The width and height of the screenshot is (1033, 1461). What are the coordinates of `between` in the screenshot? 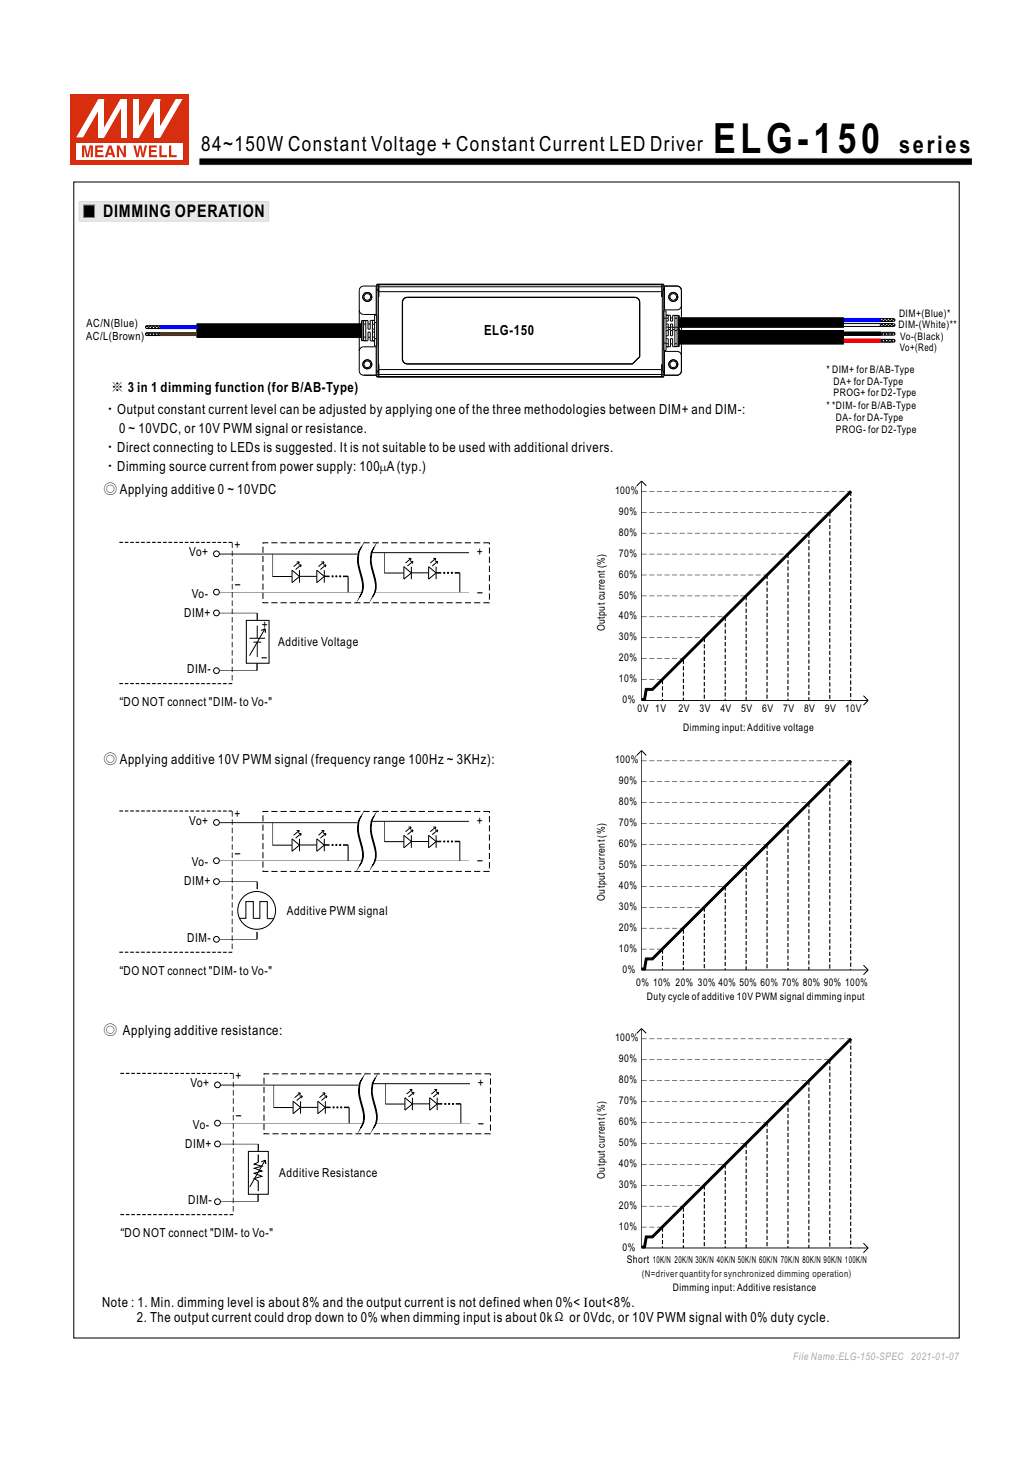 It's located at (632, 409).
